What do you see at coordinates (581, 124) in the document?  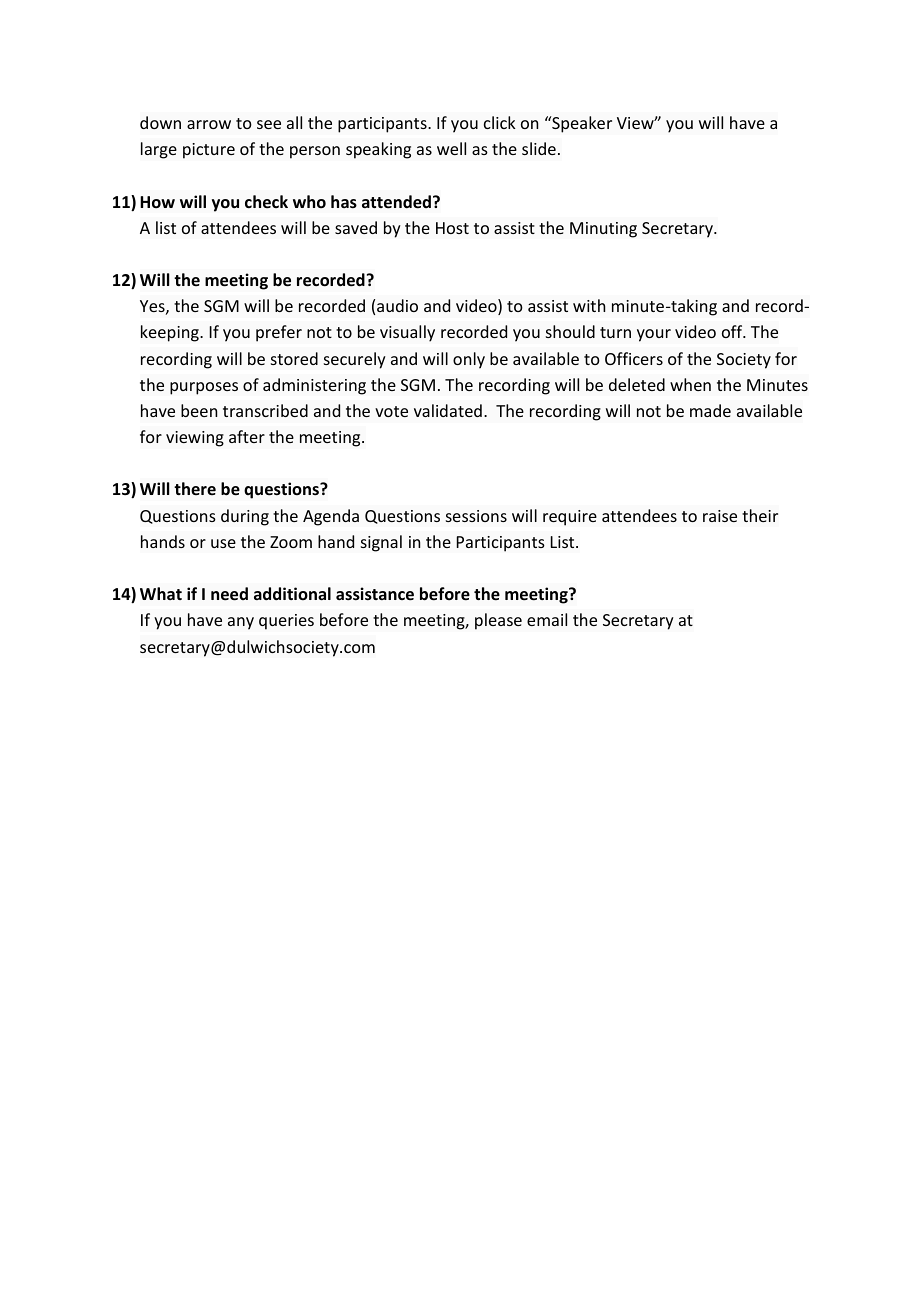 I see `Speaker` at bounding box center [581, 124].
